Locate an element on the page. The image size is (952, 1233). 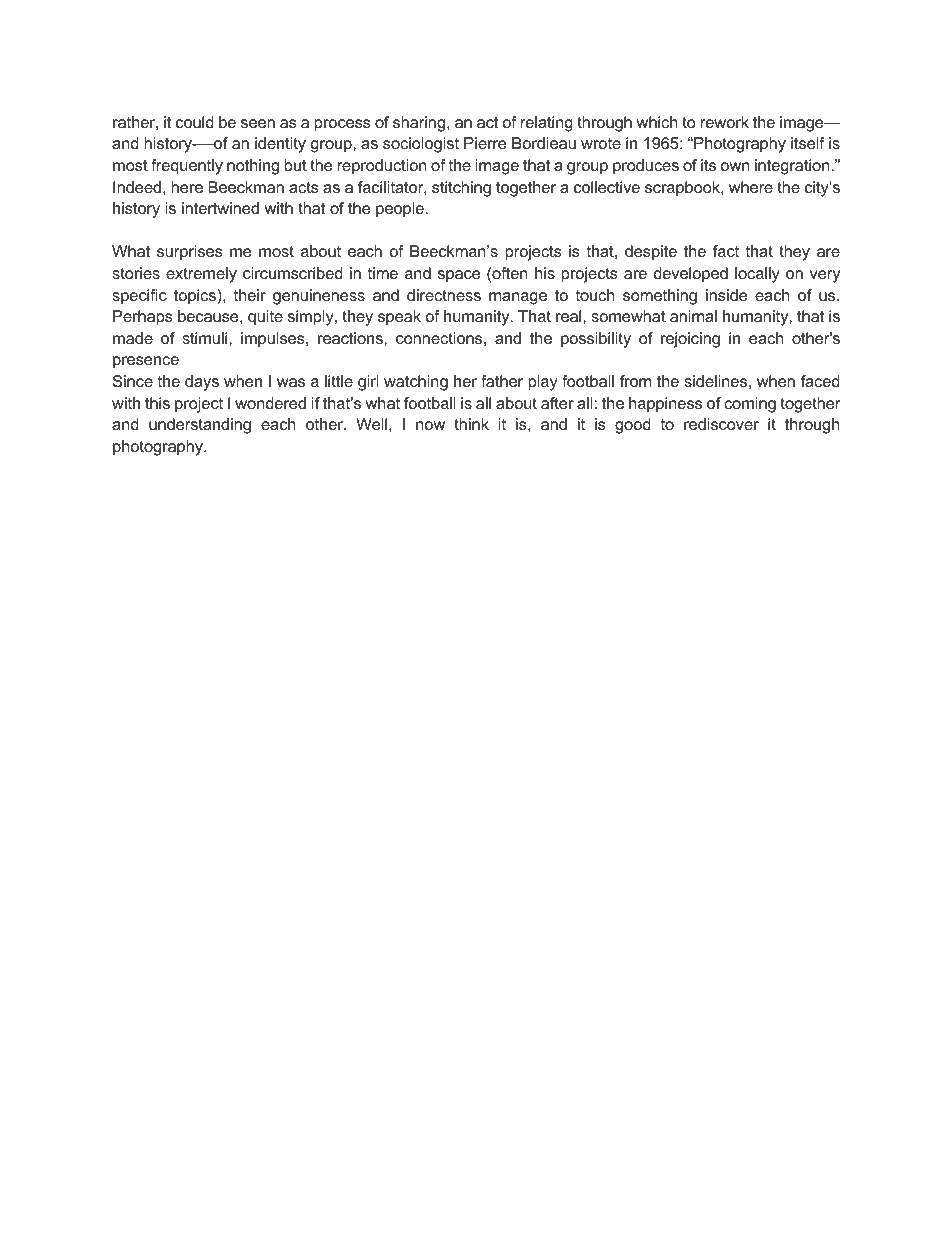
could is located at coordinates (195, 122).
